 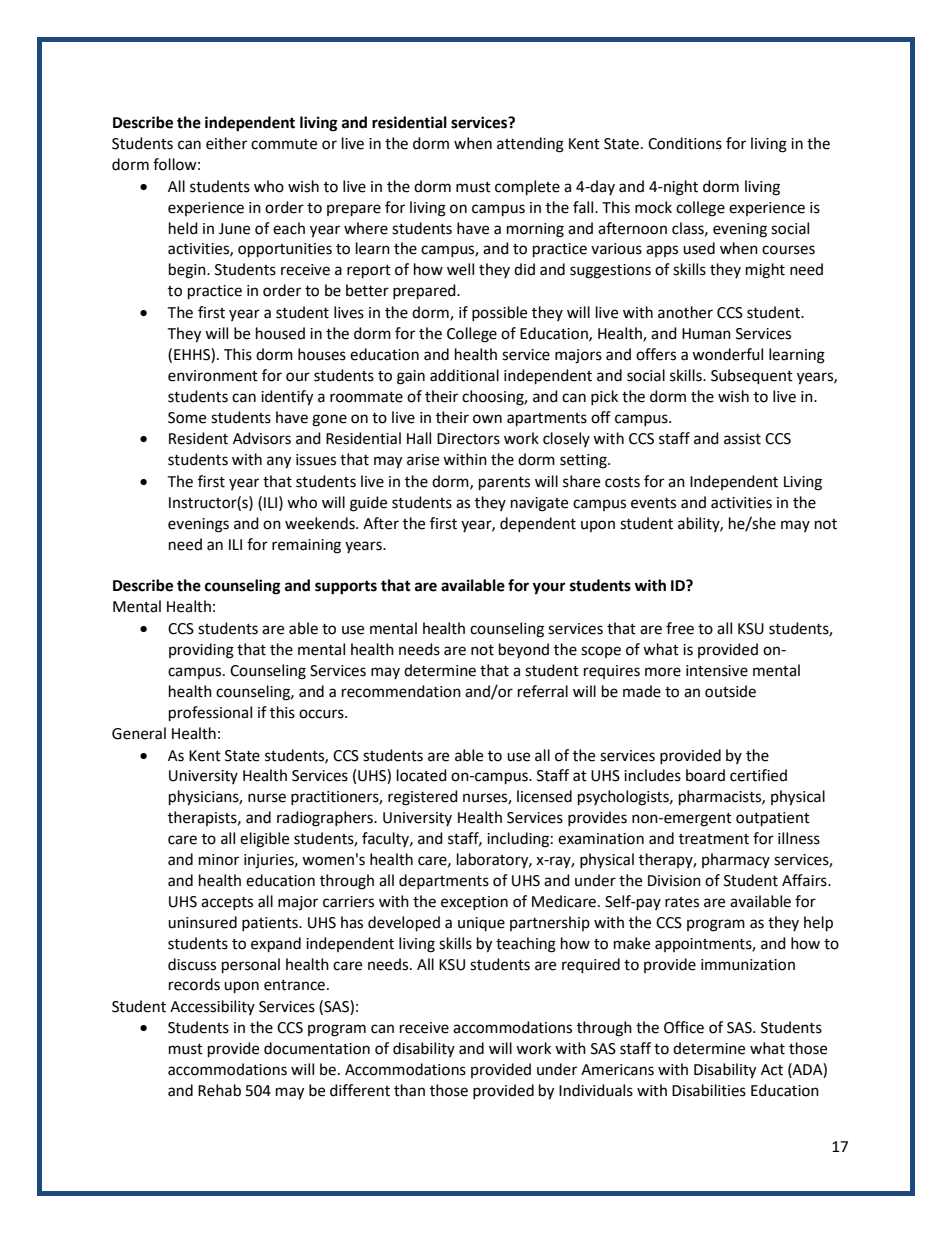 What do you see at coordinates (226, 143) in the page?
I see `either` at bounding box center [226, 143].
